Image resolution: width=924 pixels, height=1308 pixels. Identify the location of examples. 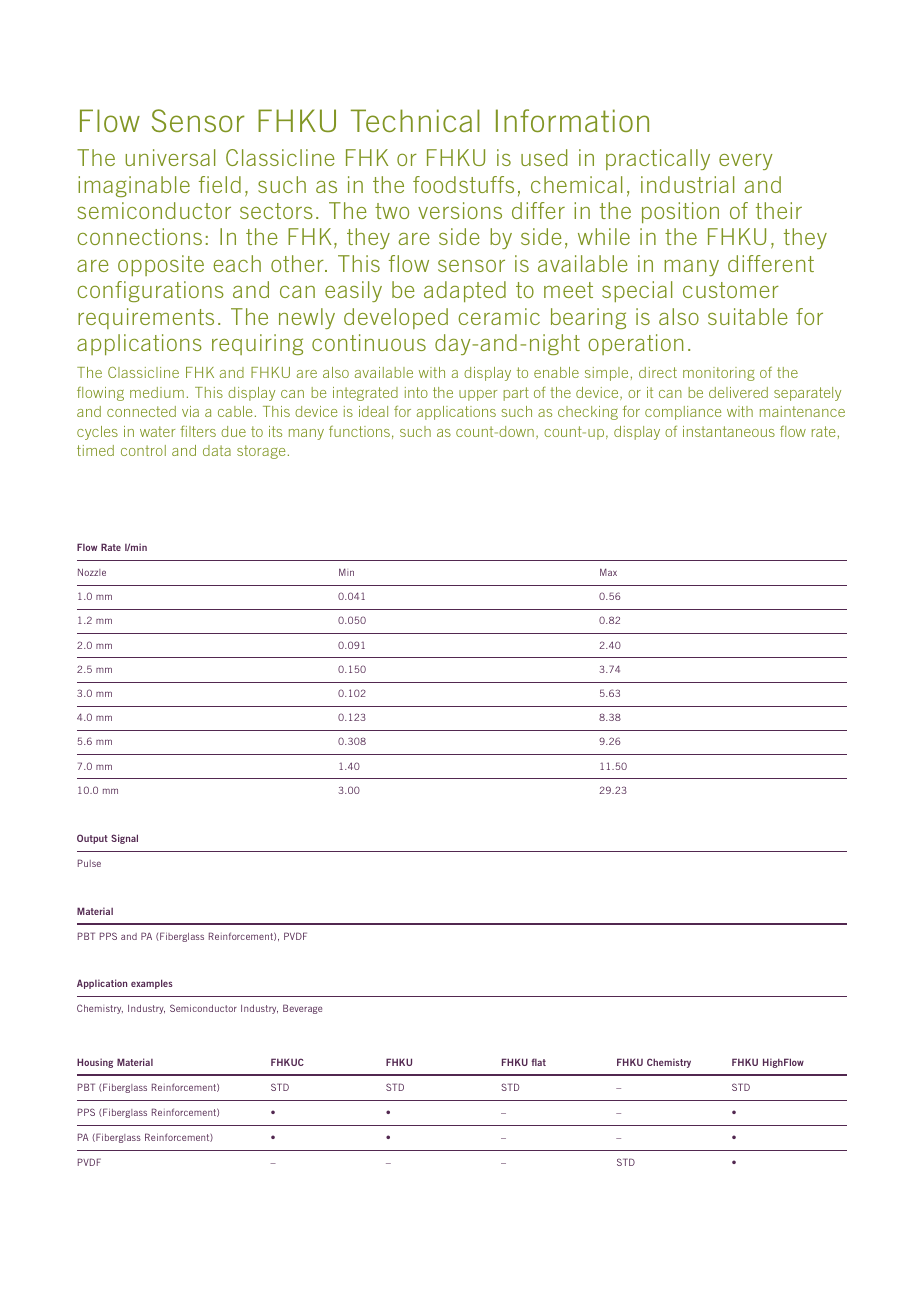
(152, 984).
